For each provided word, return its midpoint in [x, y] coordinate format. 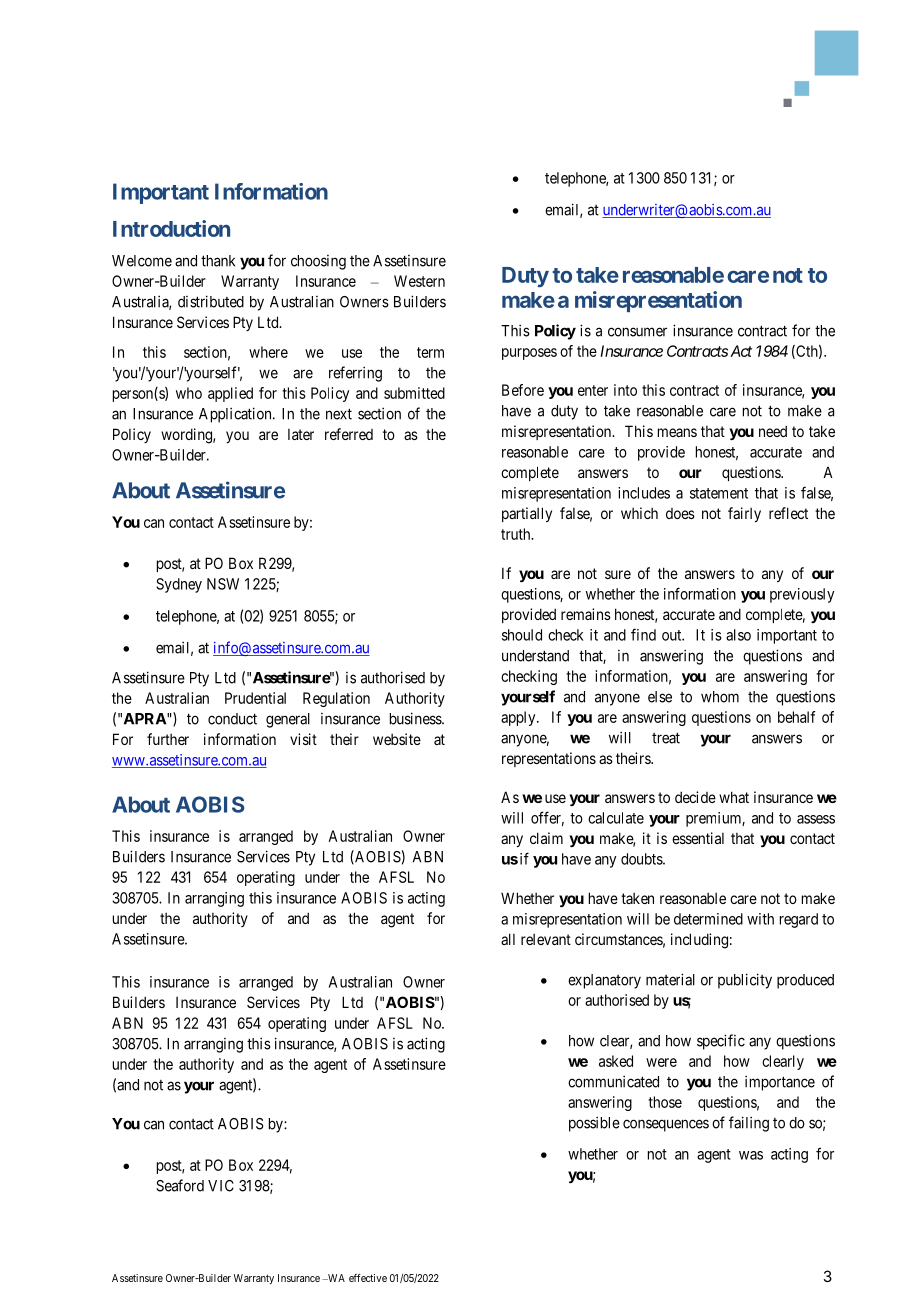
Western [419, 281]
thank [218, 261]
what [734, 797]
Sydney [179, 585]
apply [519, 718]
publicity [745, 981]
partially [527, 514]
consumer [637, 332]
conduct [232, 719]
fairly [744, 514]
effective [368, 1278]
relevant [546, 939]
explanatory [604, 981]
